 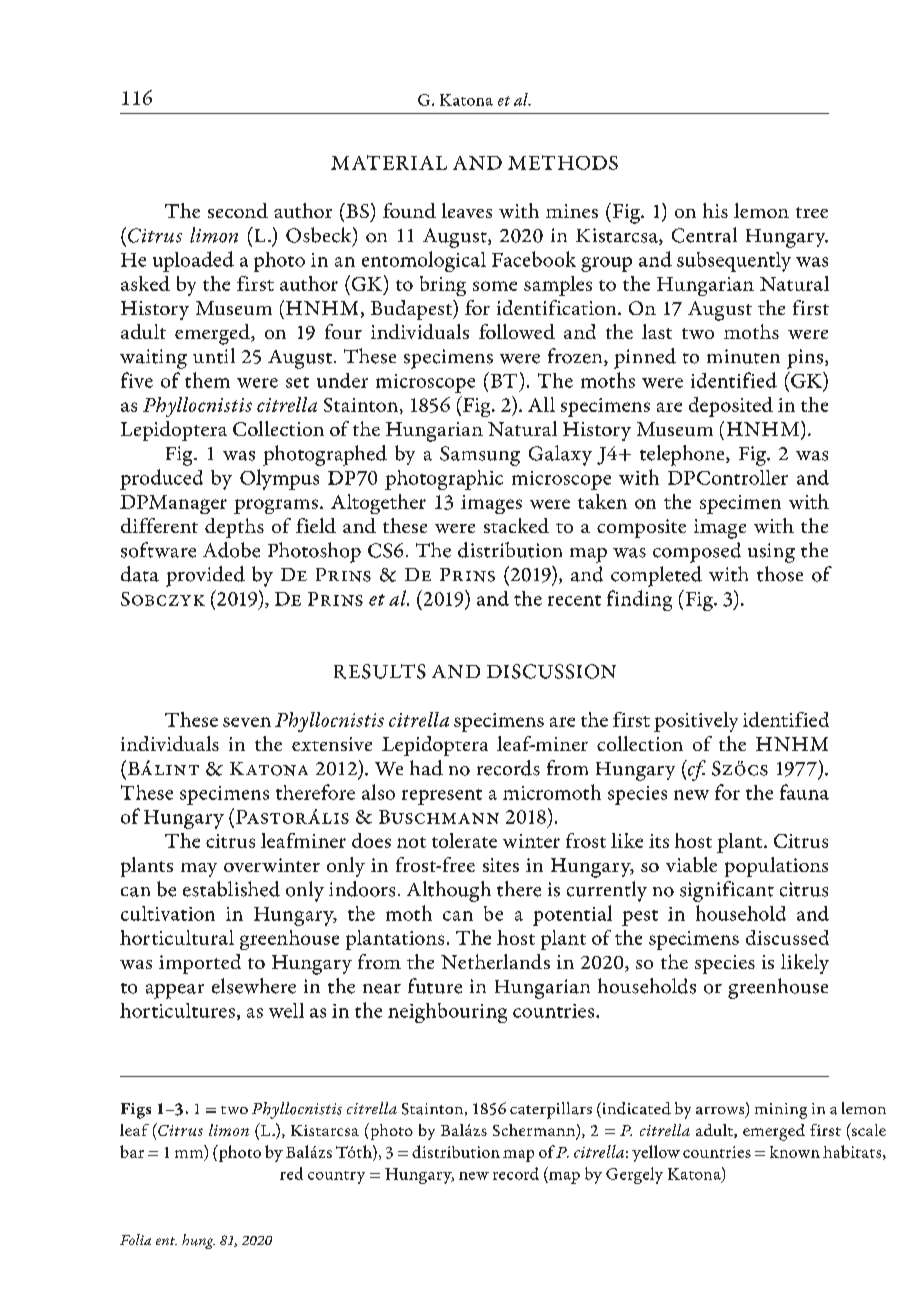 I want to click on significant, so click(x=727, y=891).
